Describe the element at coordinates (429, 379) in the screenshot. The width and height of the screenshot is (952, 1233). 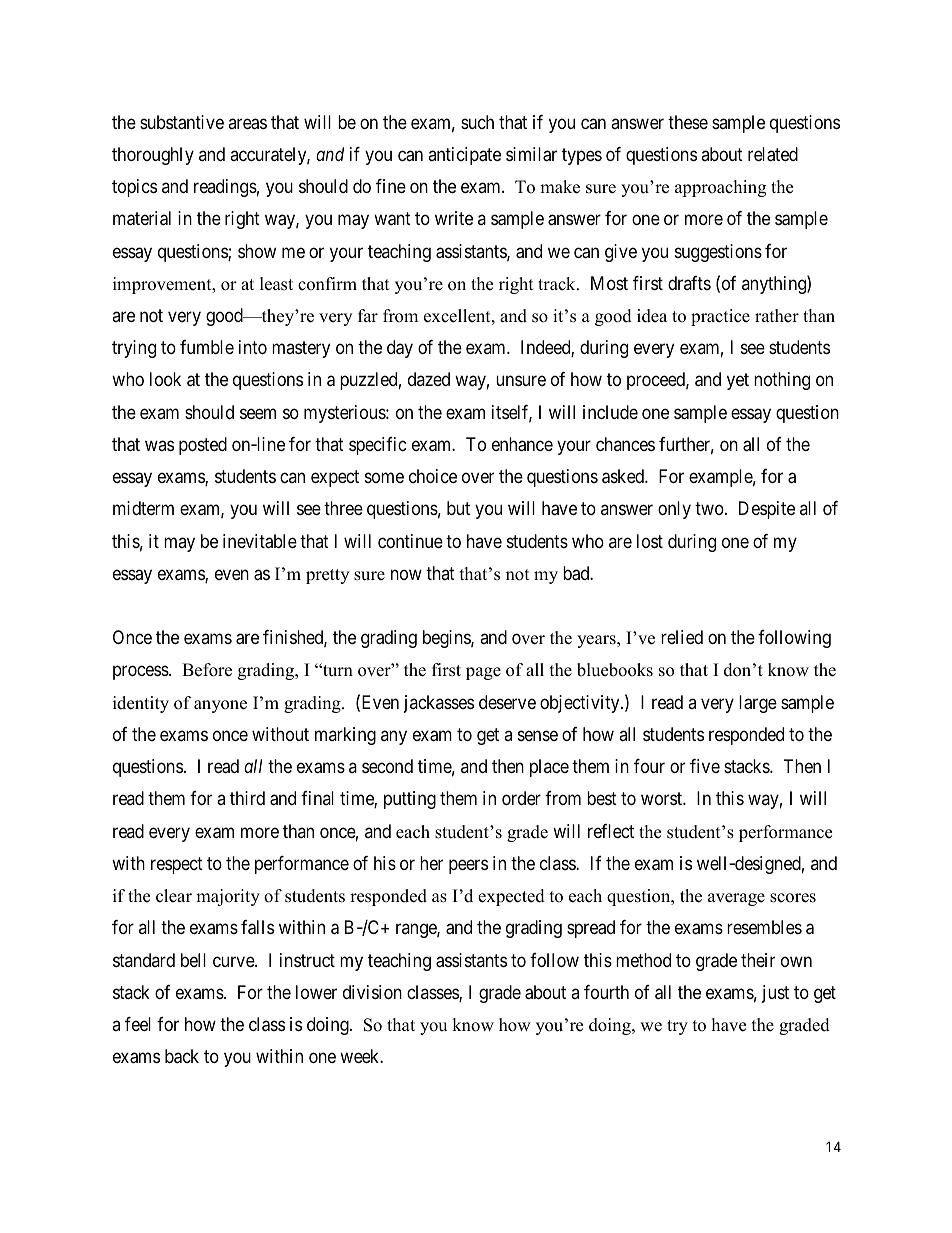
I see `dazed` at that location.
